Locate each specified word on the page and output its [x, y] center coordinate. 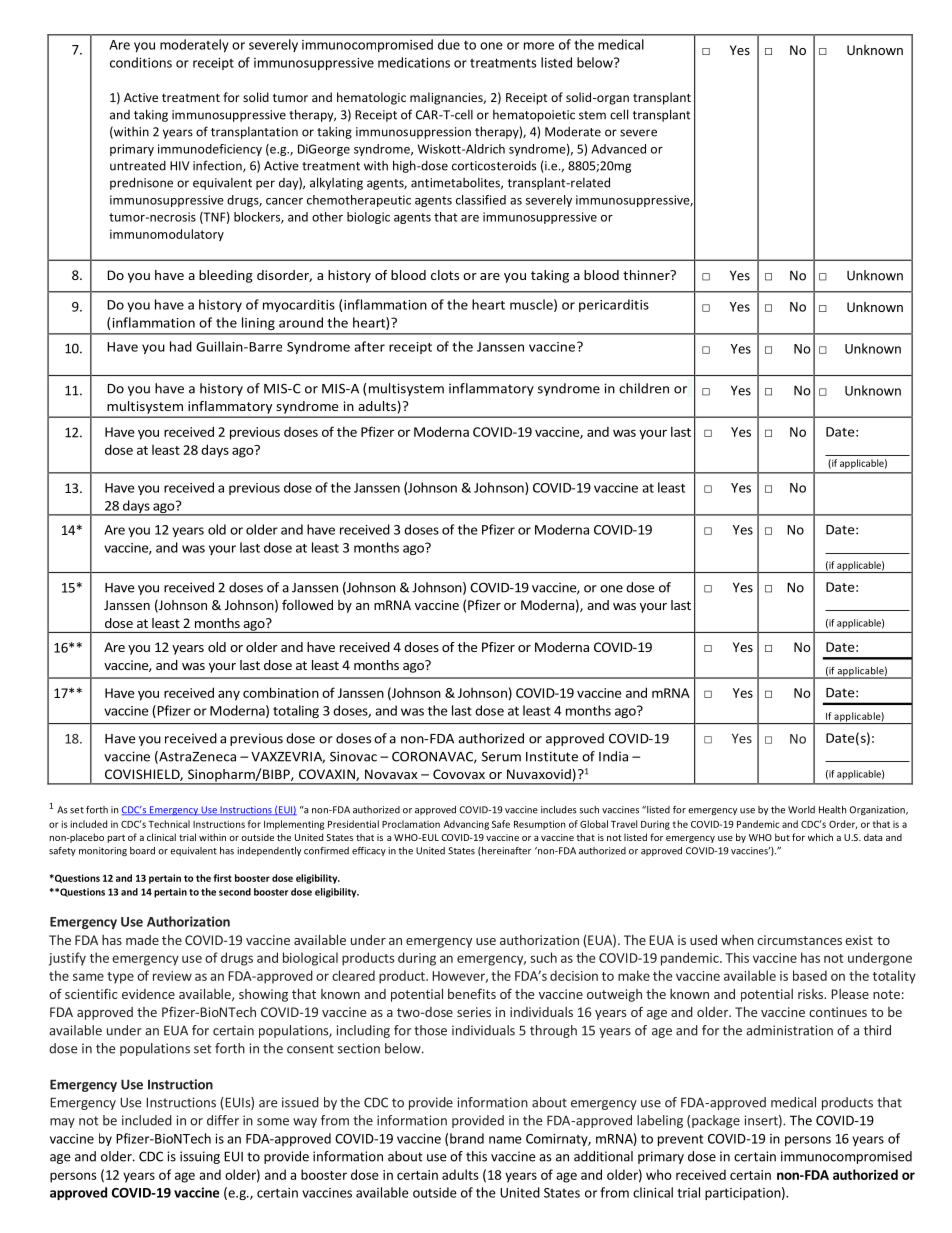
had [181, 346]
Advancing [466, 825]
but [782, 837]
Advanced [618, 149]
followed [307, 604]
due [449, 44]
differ [223, 1120]
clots [445, 275]
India [613, 756]
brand [467, 1138]
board [142, 851]
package [716, 1121]
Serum [501, 757]
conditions [141, 62]
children [644, 388]
